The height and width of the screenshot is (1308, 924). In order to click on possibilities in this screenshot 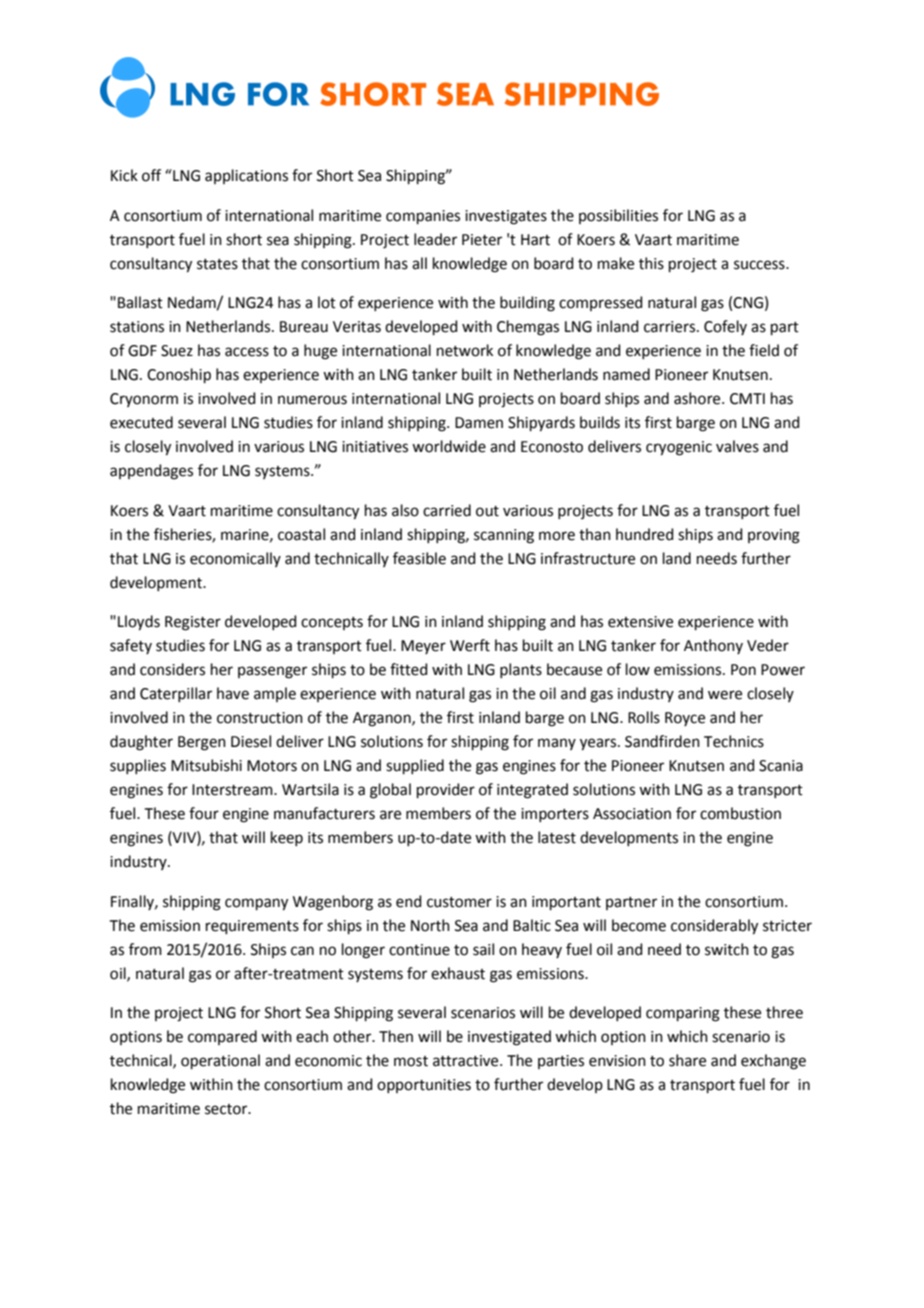, I will do `click(618, 216)`.
